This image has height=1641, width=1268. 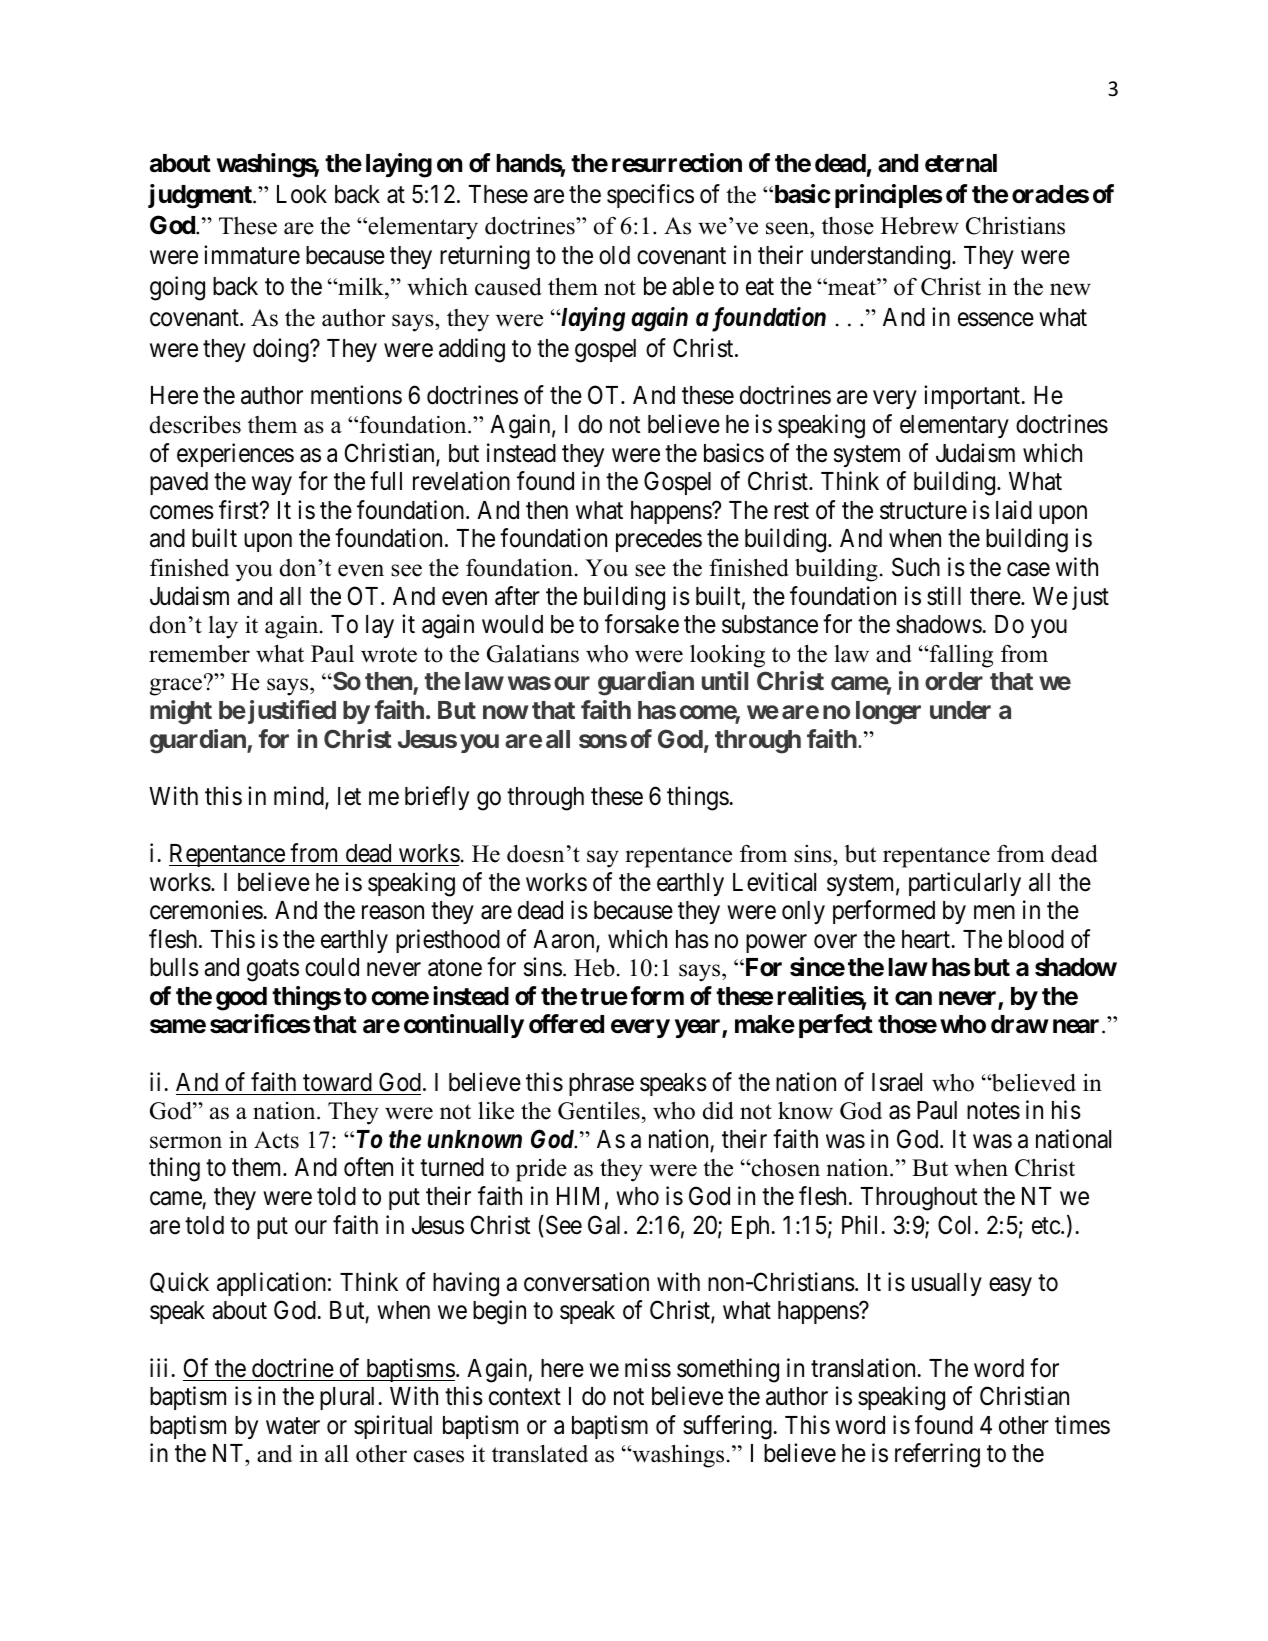 What do you see at coordinates (650, 196) in the image?
I see `specifics` at bounding box center [650, 196].
